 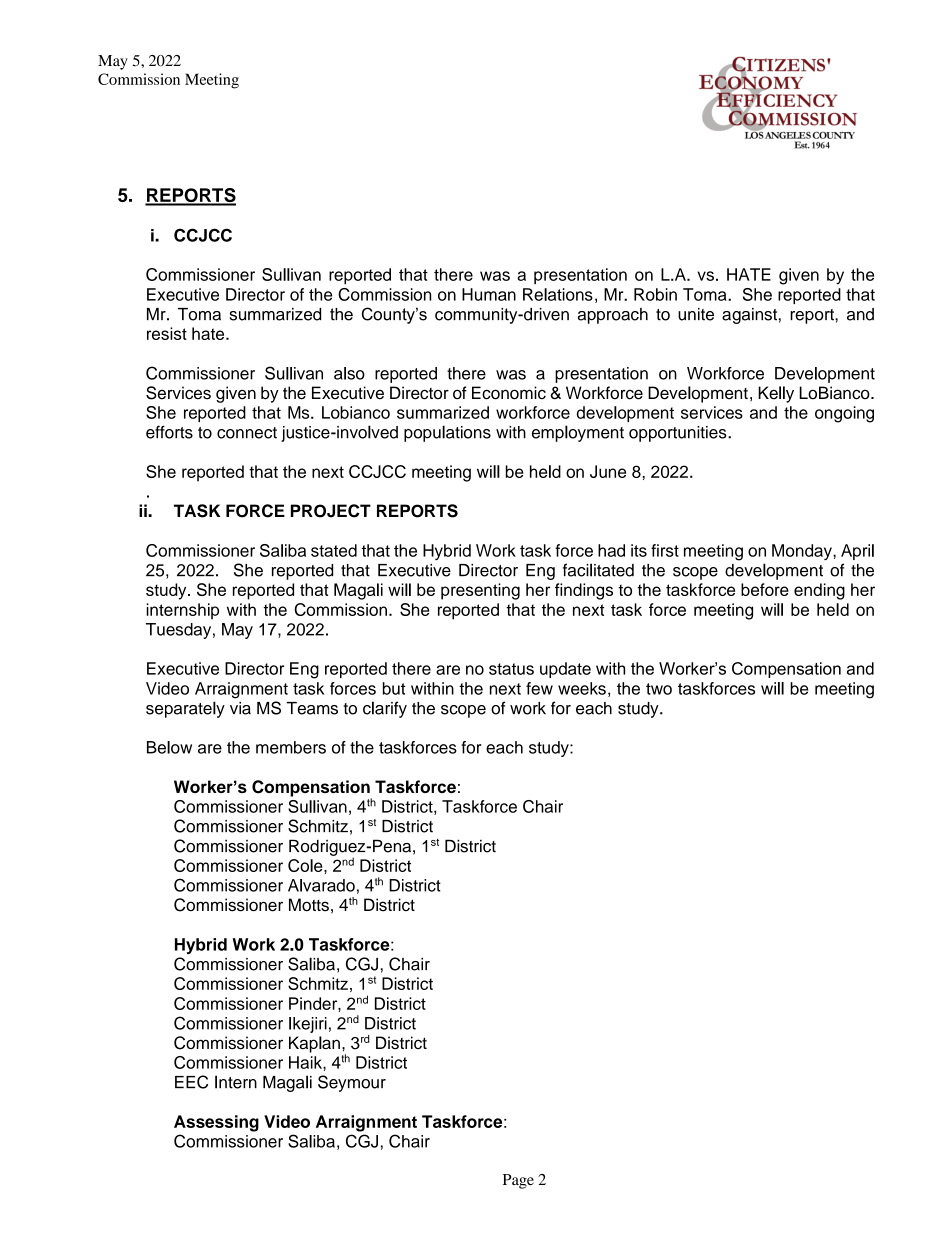 What do you see at coordinates (518, 1181) in the document?
I see `Page` at bounding box center [518, 1181].
